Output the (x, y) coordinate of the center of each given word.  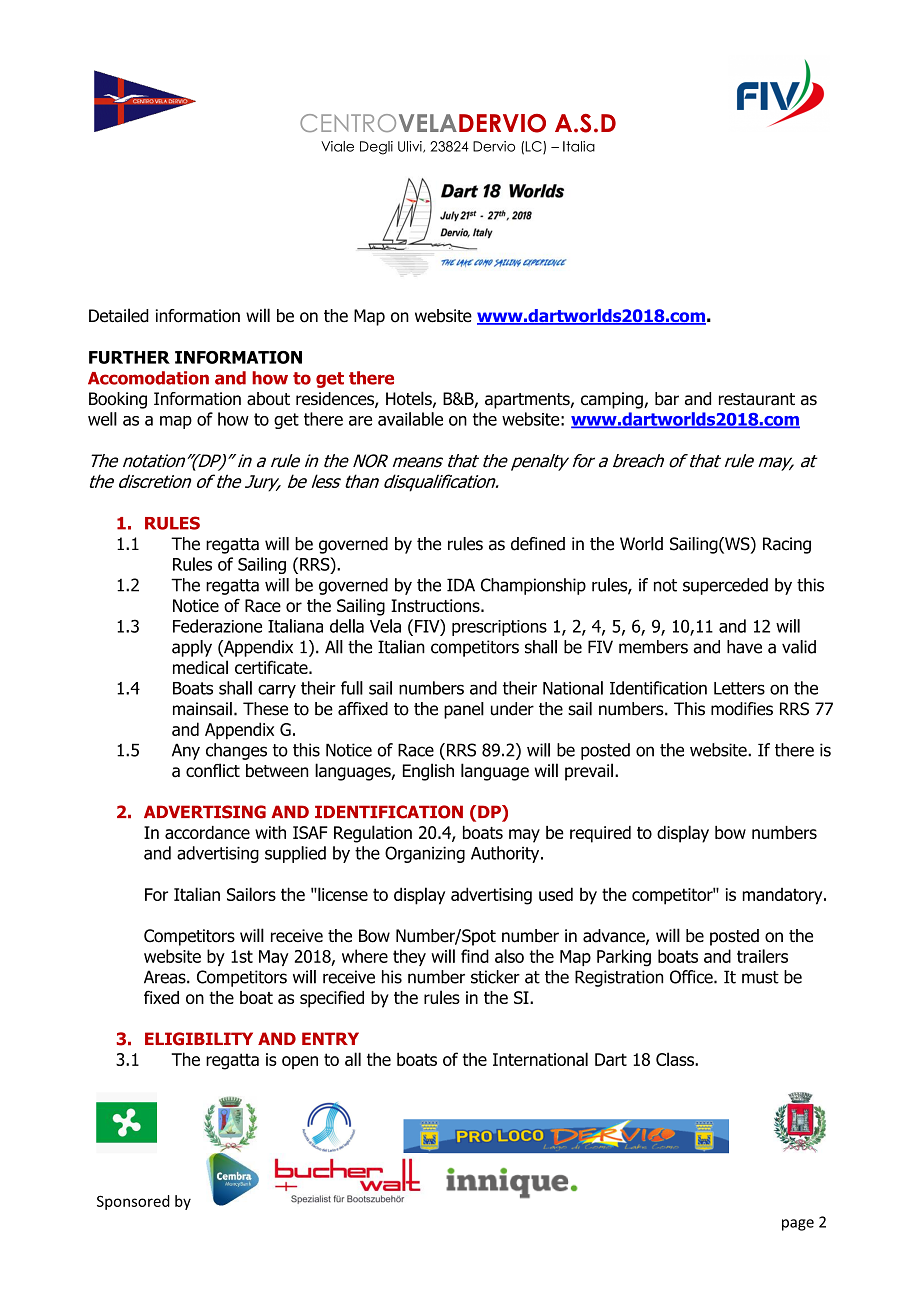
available (410, 419)
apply (192, 648)
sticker (495, 977)
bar (667, 399)
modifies (742, 709)
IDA (461, 585)
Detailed (119, 315)
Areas (166, 977)
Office (692, 977)
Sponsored (133, 1202)
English (428, 772)
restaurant (757, 399)
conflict (213, 770)
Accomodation (148, 378)
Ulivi (411, 147)
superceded (725, 586)
